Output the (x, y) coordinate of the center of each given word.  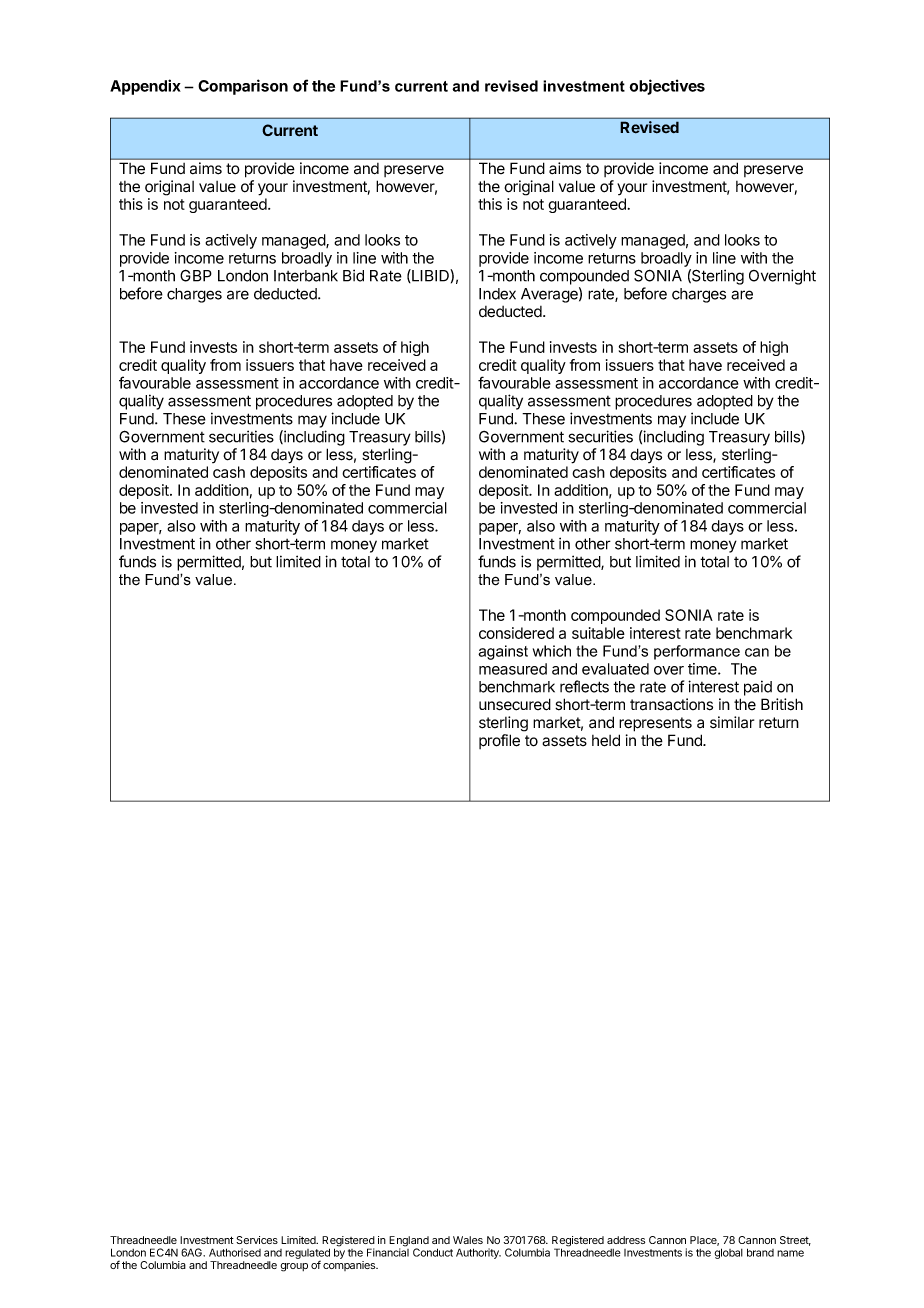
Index (497, 294)
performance (697, 652)
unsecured (515, 704)
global (728, 1253)
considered (516, 633)
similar (732, 722)
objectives (667, 87)
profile (499, 741)
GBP (196, 275)
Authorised (235, 1252)
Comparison (243, 87)
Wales (468, 1240)
